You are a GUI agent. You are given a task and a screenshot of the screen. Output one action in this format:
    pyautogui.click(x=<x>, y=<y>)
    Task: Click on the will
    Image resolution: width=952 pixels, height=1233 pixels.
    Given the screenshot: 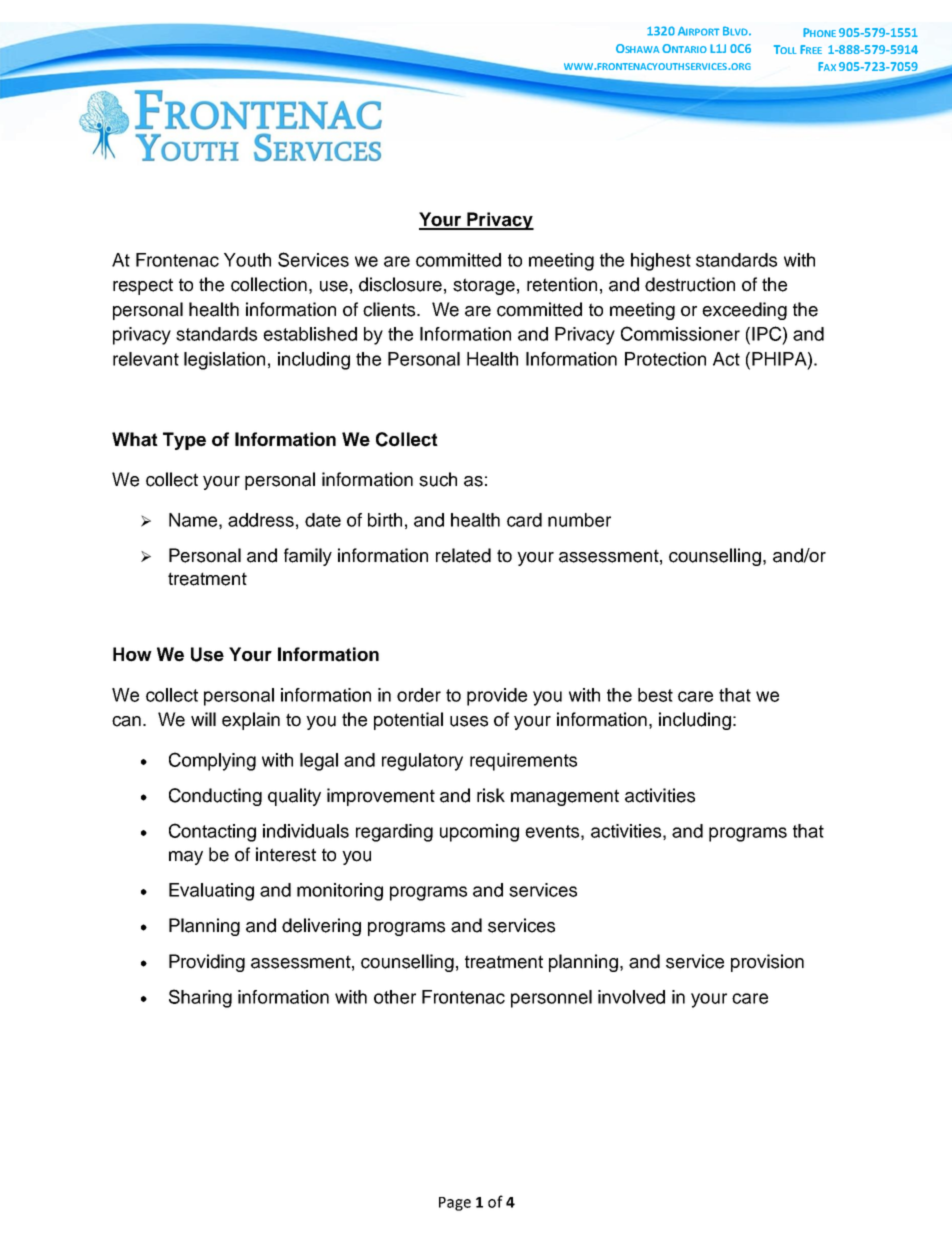 What is the action you would take?
    pyautogui.click(x=203, y=719)
